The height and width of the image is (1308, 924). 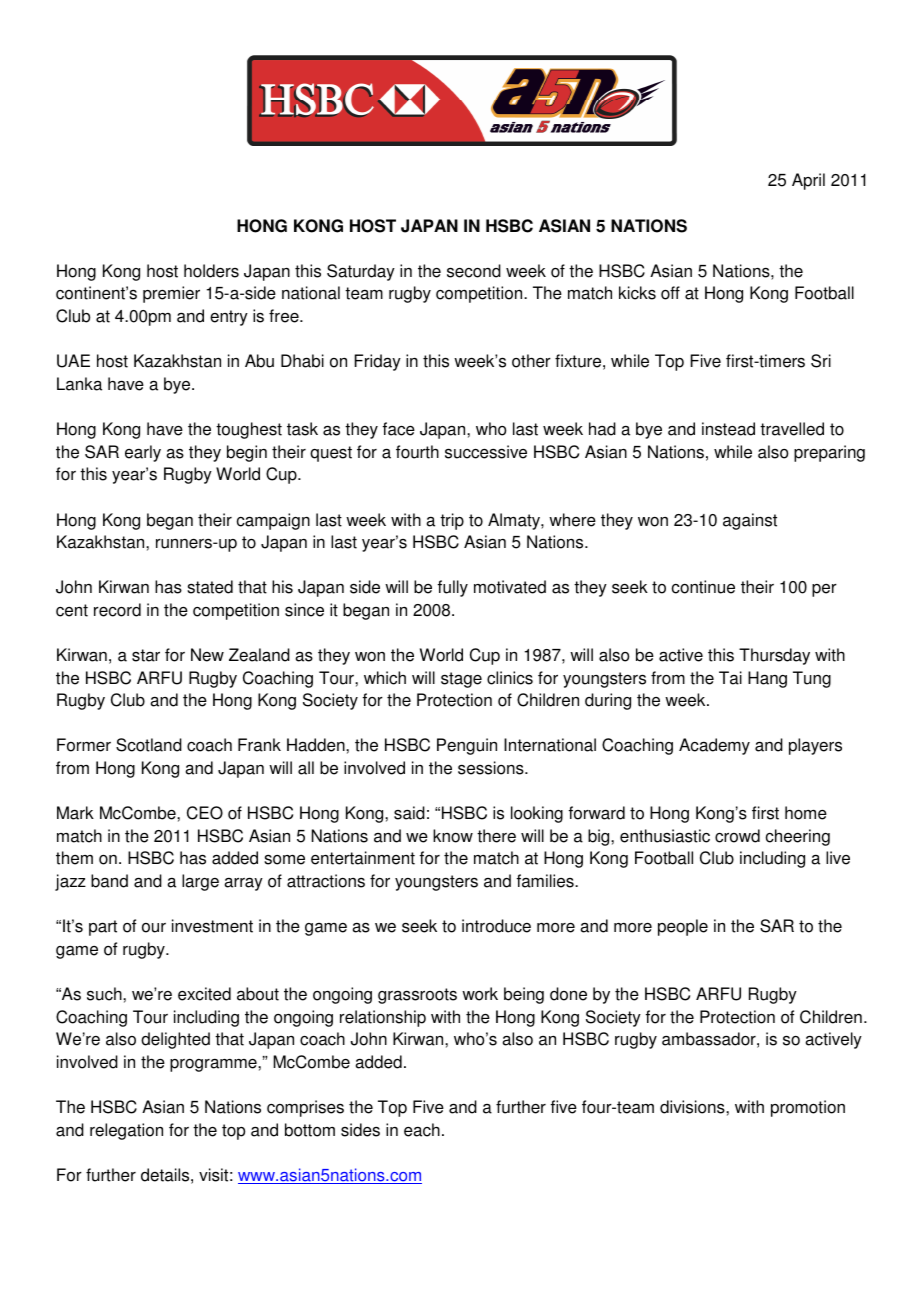 What do you see at coordinates (211, 271) in the image?
I see `holders` at bounding box center [211, 271].
